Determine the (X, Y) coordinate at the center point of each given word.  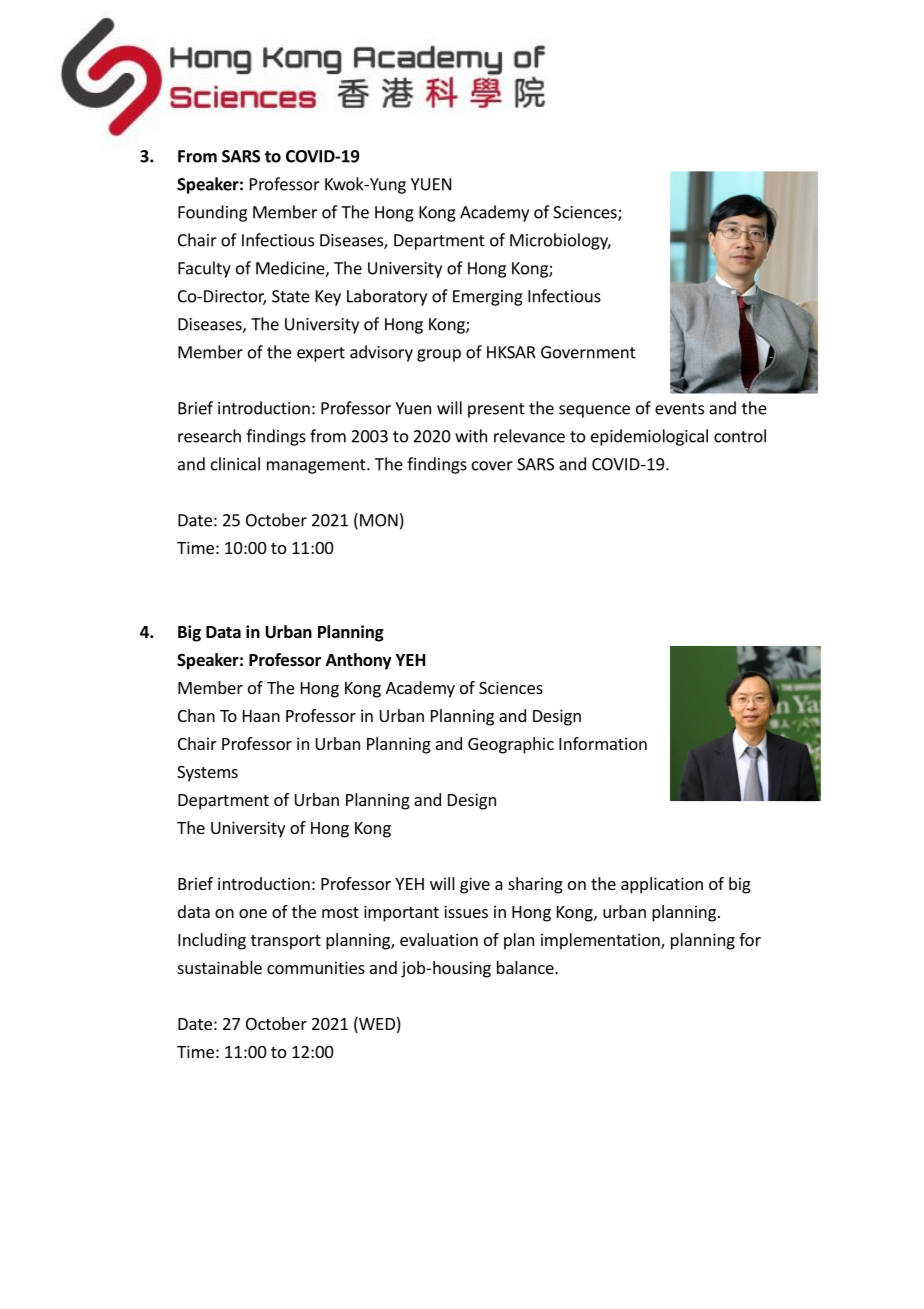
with (471, 436)
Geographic (511, 745)
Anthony (359, 661)
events (679, 409)
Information (603, 743)
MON (379, 520)
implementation (601, 941)
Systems (207, 774)
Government (588, 352)
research (209, 436)
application (662, 885)
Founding (212, 213)
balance (526, 967)
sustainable (220, 967)
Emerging (488, 298)
